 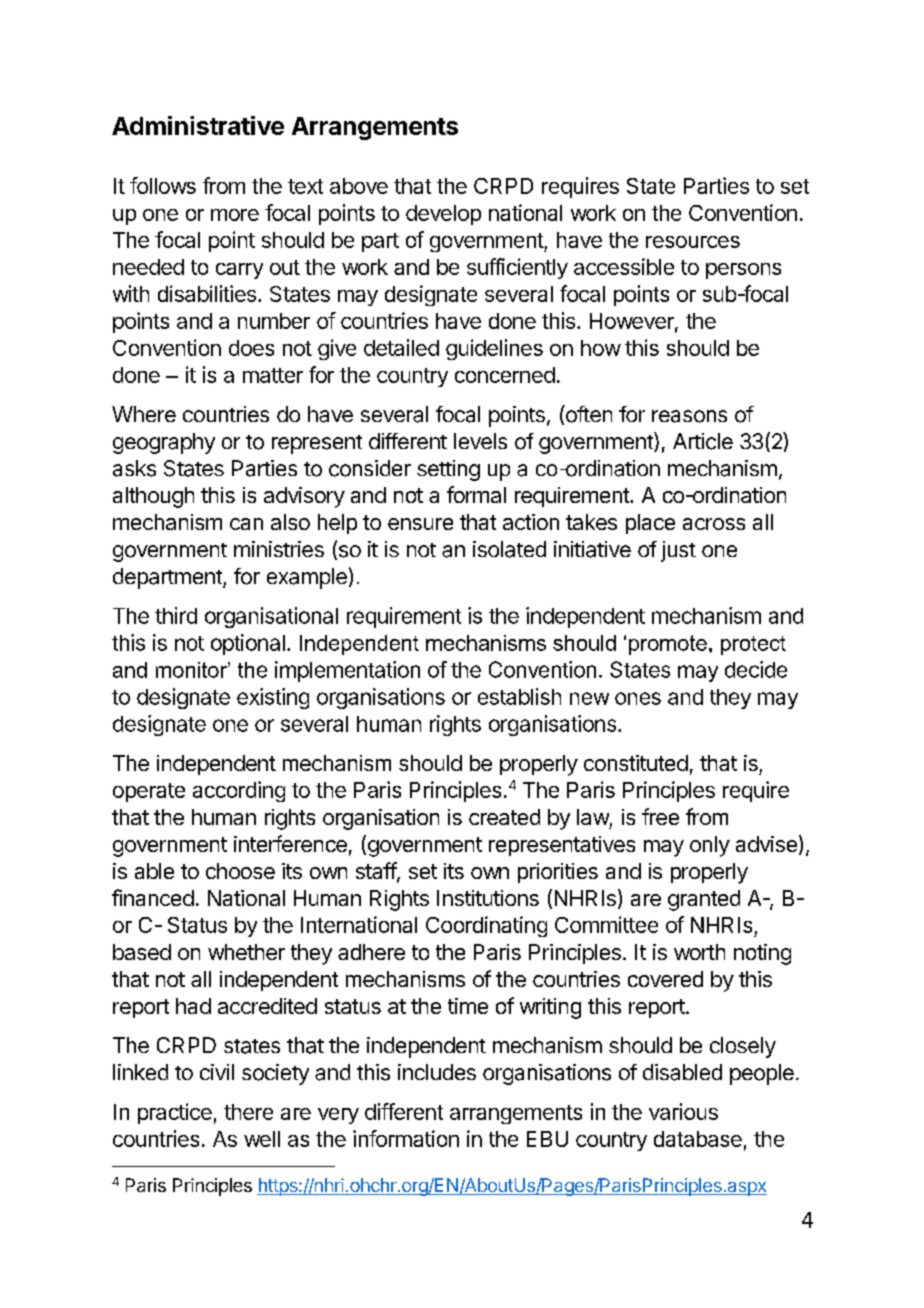 What do you see at coordinates (504, 817) in the screenshot?
I see `created` at bounding box center [504, 817].
